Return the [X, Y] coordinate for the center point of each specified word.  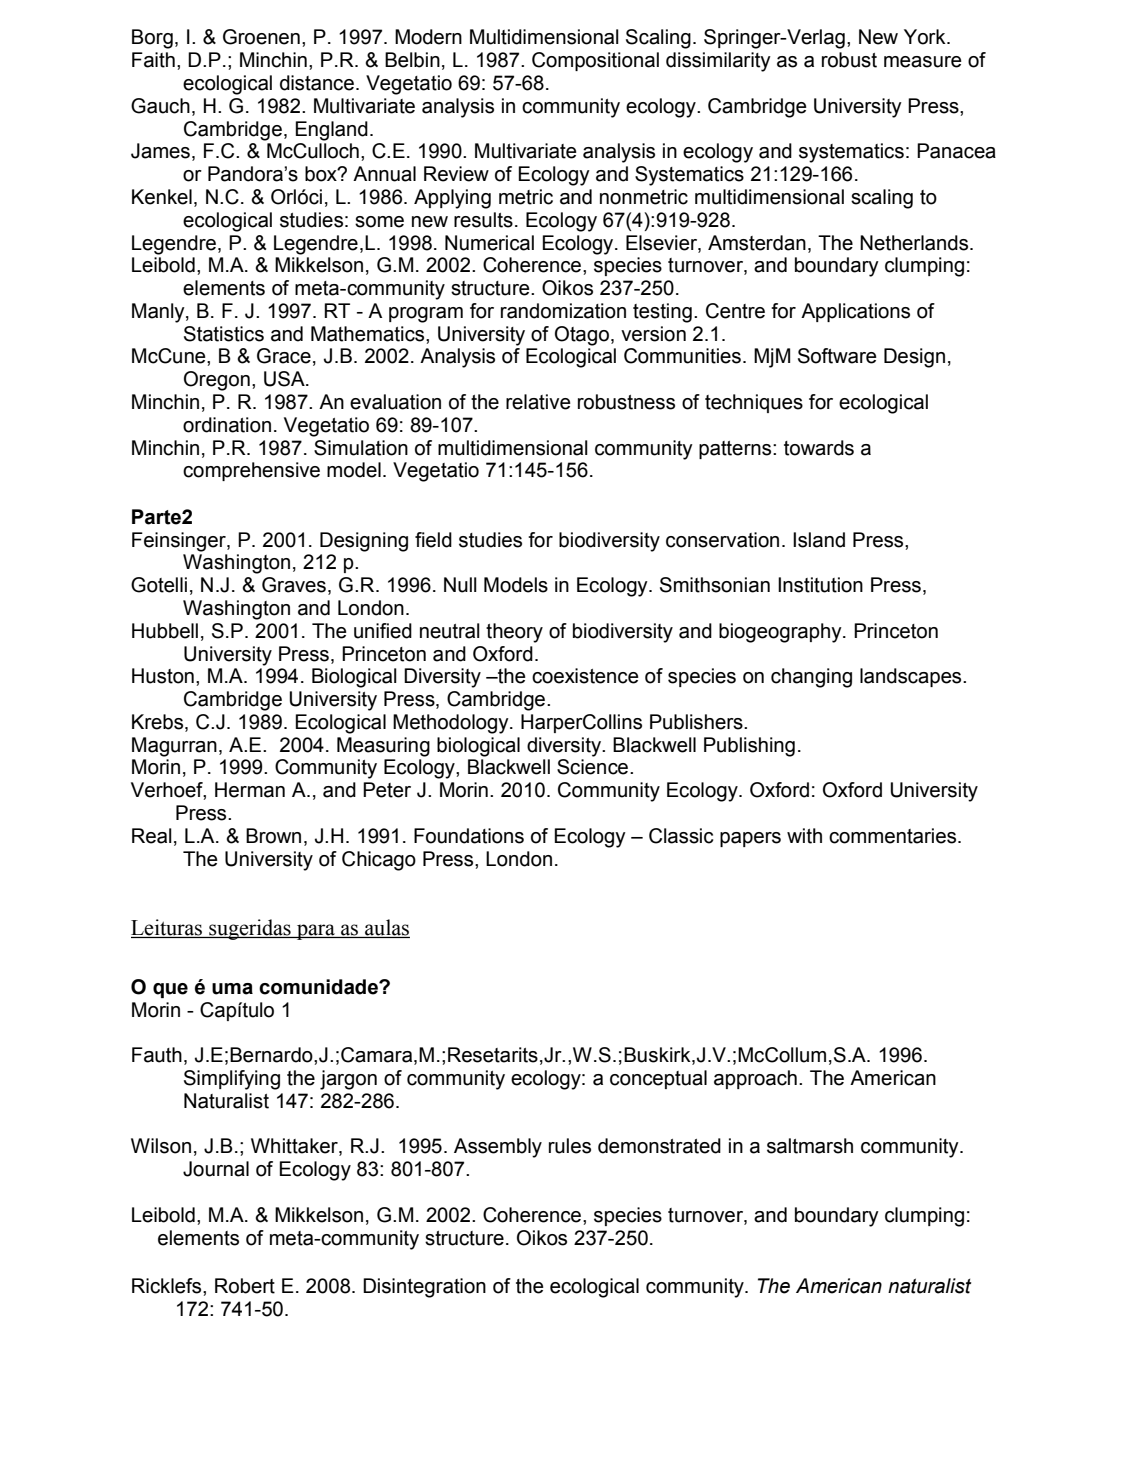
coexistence [585, 676]
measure [923, 62]
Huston [163, 676]
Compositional [595, 61]
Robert [245, 1286]
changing [811, 678]
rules [570, 1146]
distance [317, 83]
